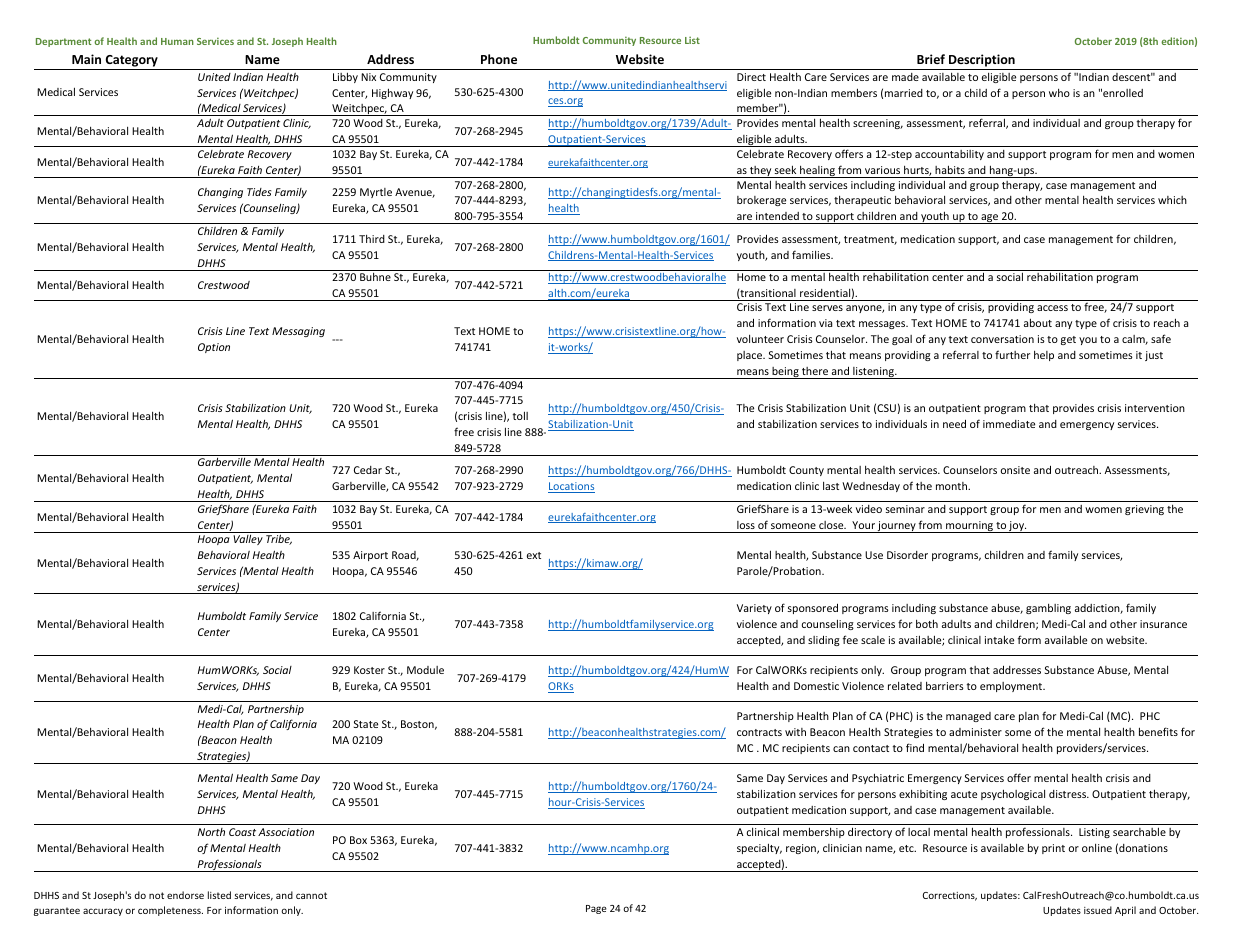 This page has height=952, width=1233. Describe the element at coordinates (131, 62) in the page. I see `Category` at that location.
